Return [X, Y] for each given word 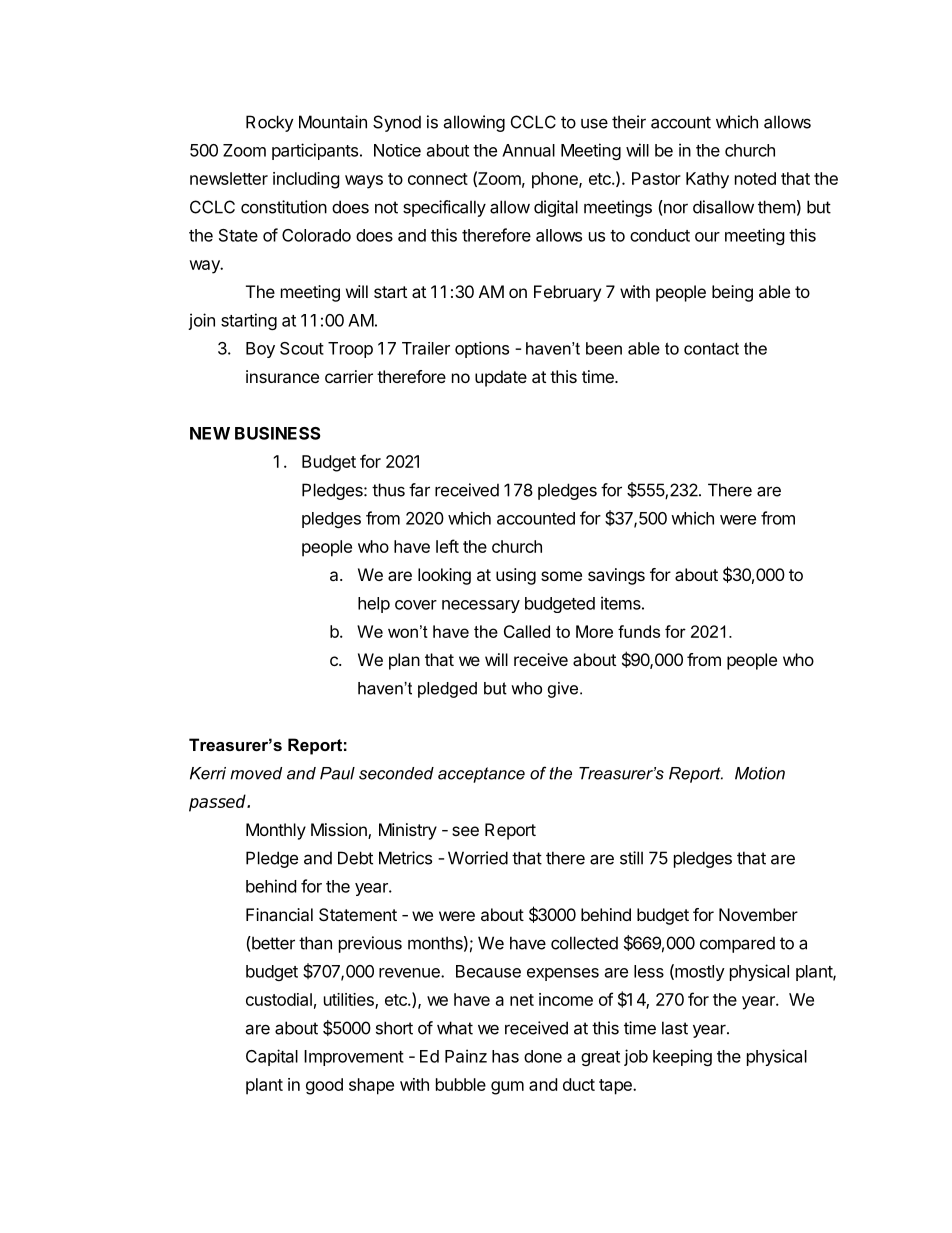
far [419, 490]
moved [256, 773]
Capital [272, 1057]
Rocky [270, 123]
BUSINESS [277, 433]
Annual [528, 150]
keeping [682, 1057]
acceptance [481, 775]
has [505, 1056]
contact [711, 349]
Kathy [707, 180]
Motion [760, 773]
